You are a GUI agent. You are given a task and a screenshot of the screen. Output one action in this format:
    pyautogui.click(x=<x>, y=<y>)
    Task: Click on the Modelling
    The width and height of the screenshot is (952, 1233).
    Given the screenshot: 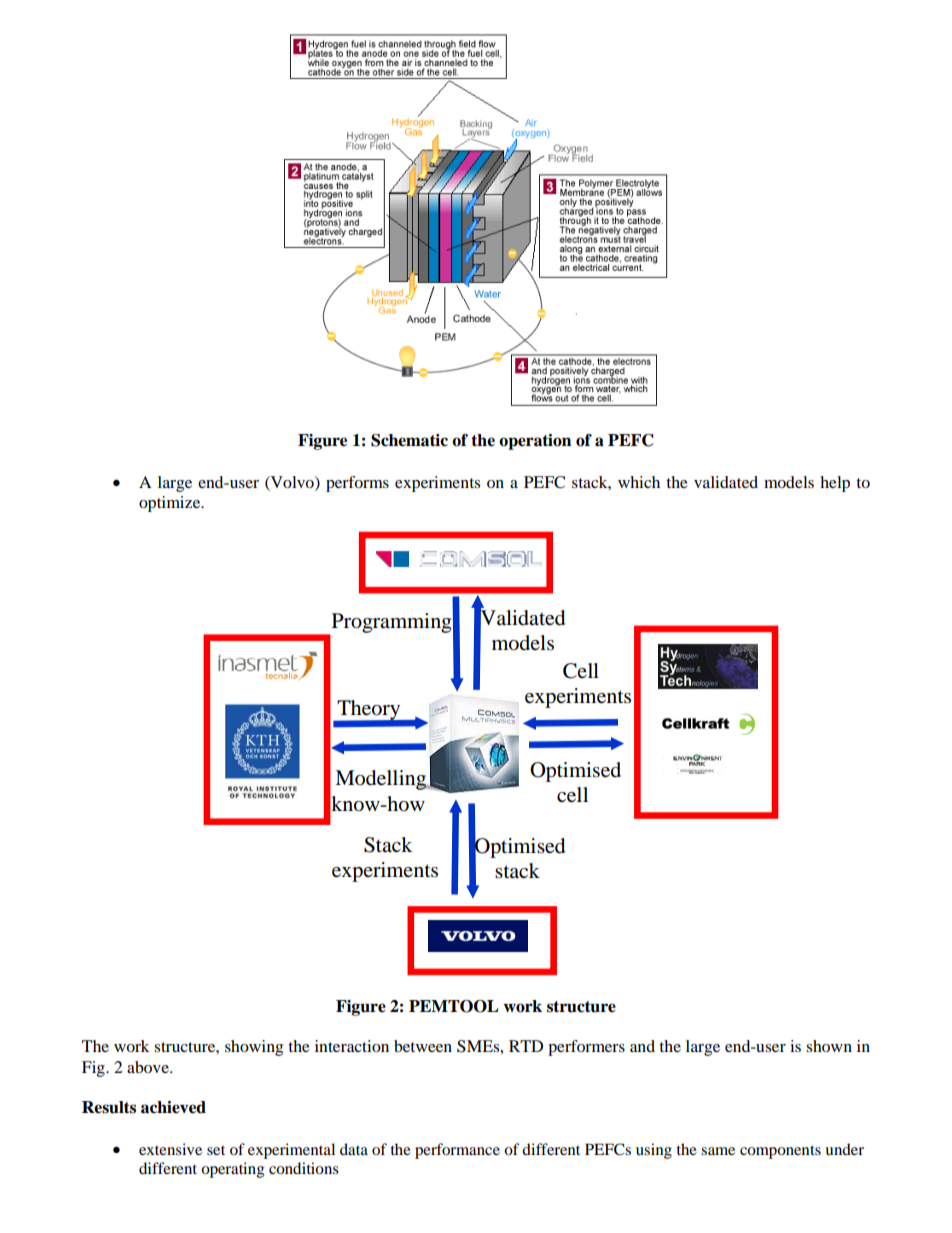 What is the action you would take?
    pyautogui.click(x=382, y=780)
